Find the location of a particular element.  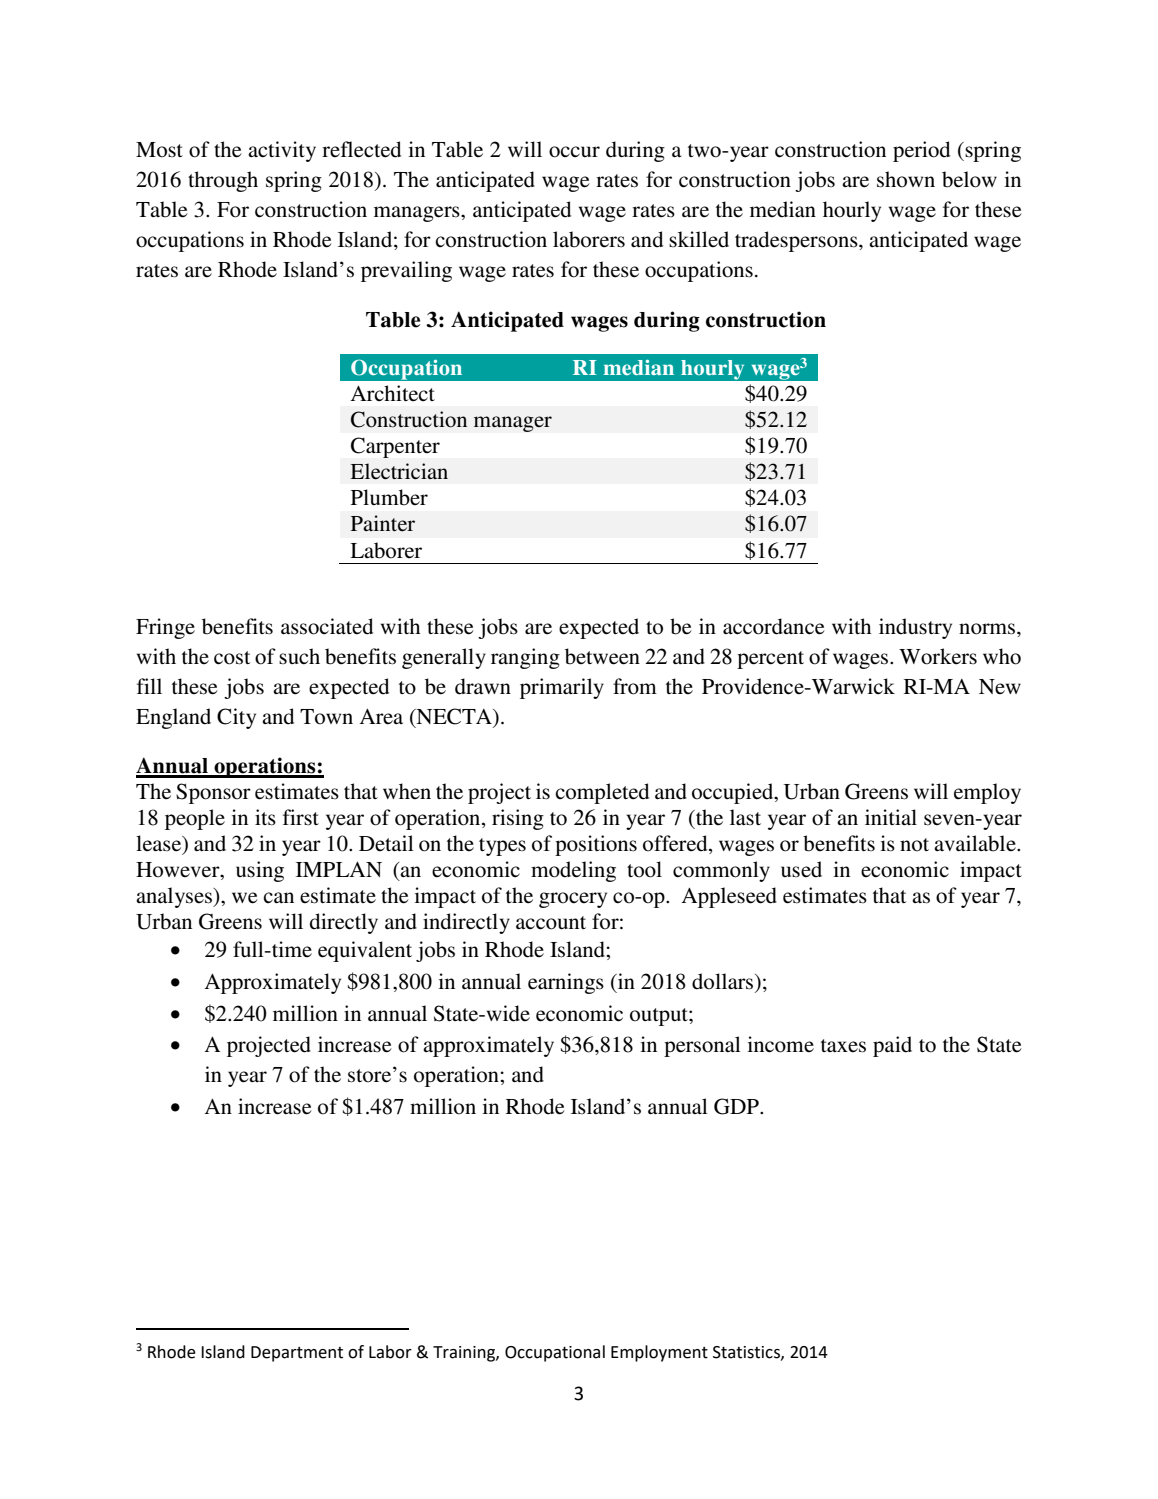

GDP is located at coordinates (737, 1106).
